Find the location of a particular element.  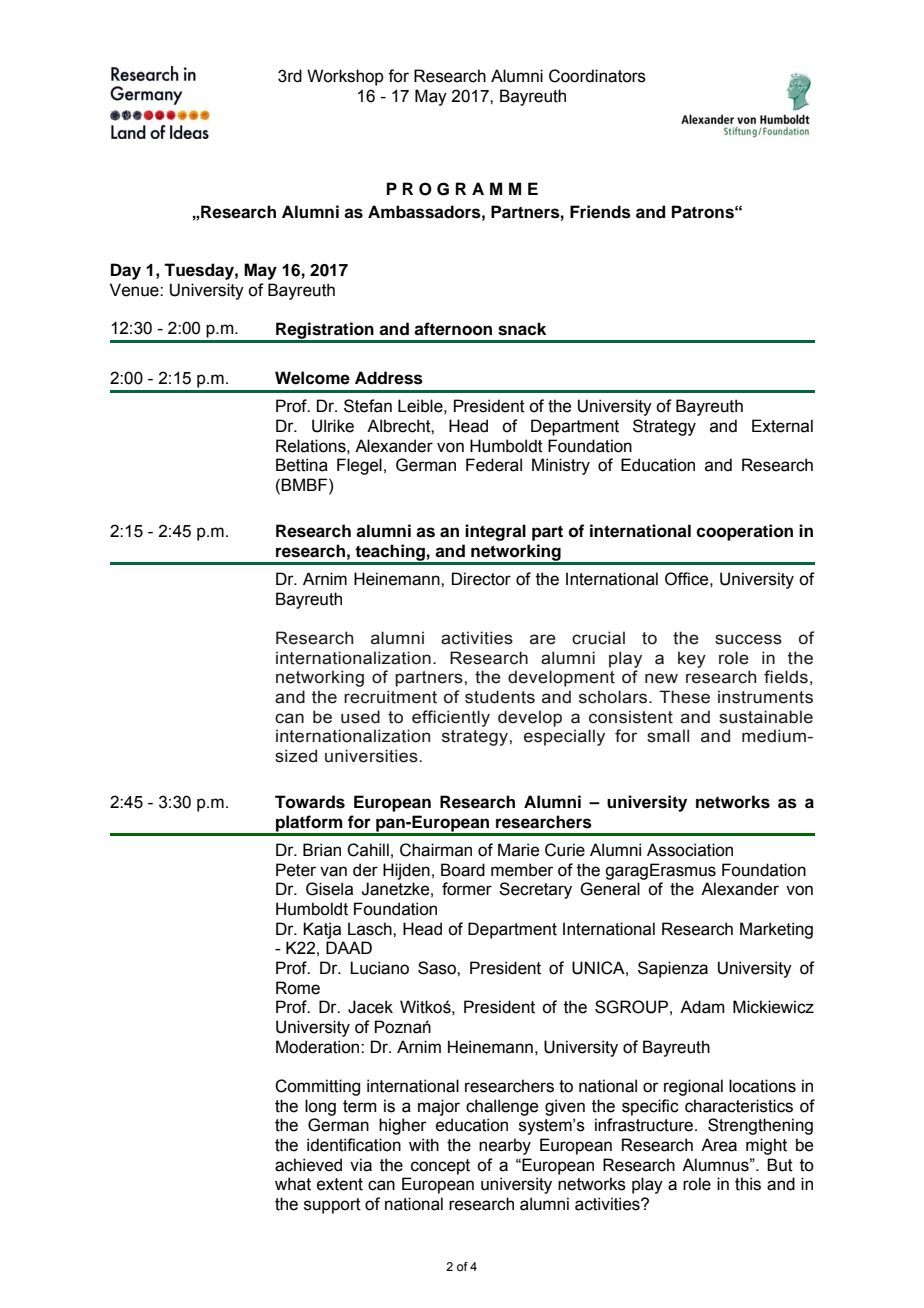

Director is located at coordinates (481, 579).
